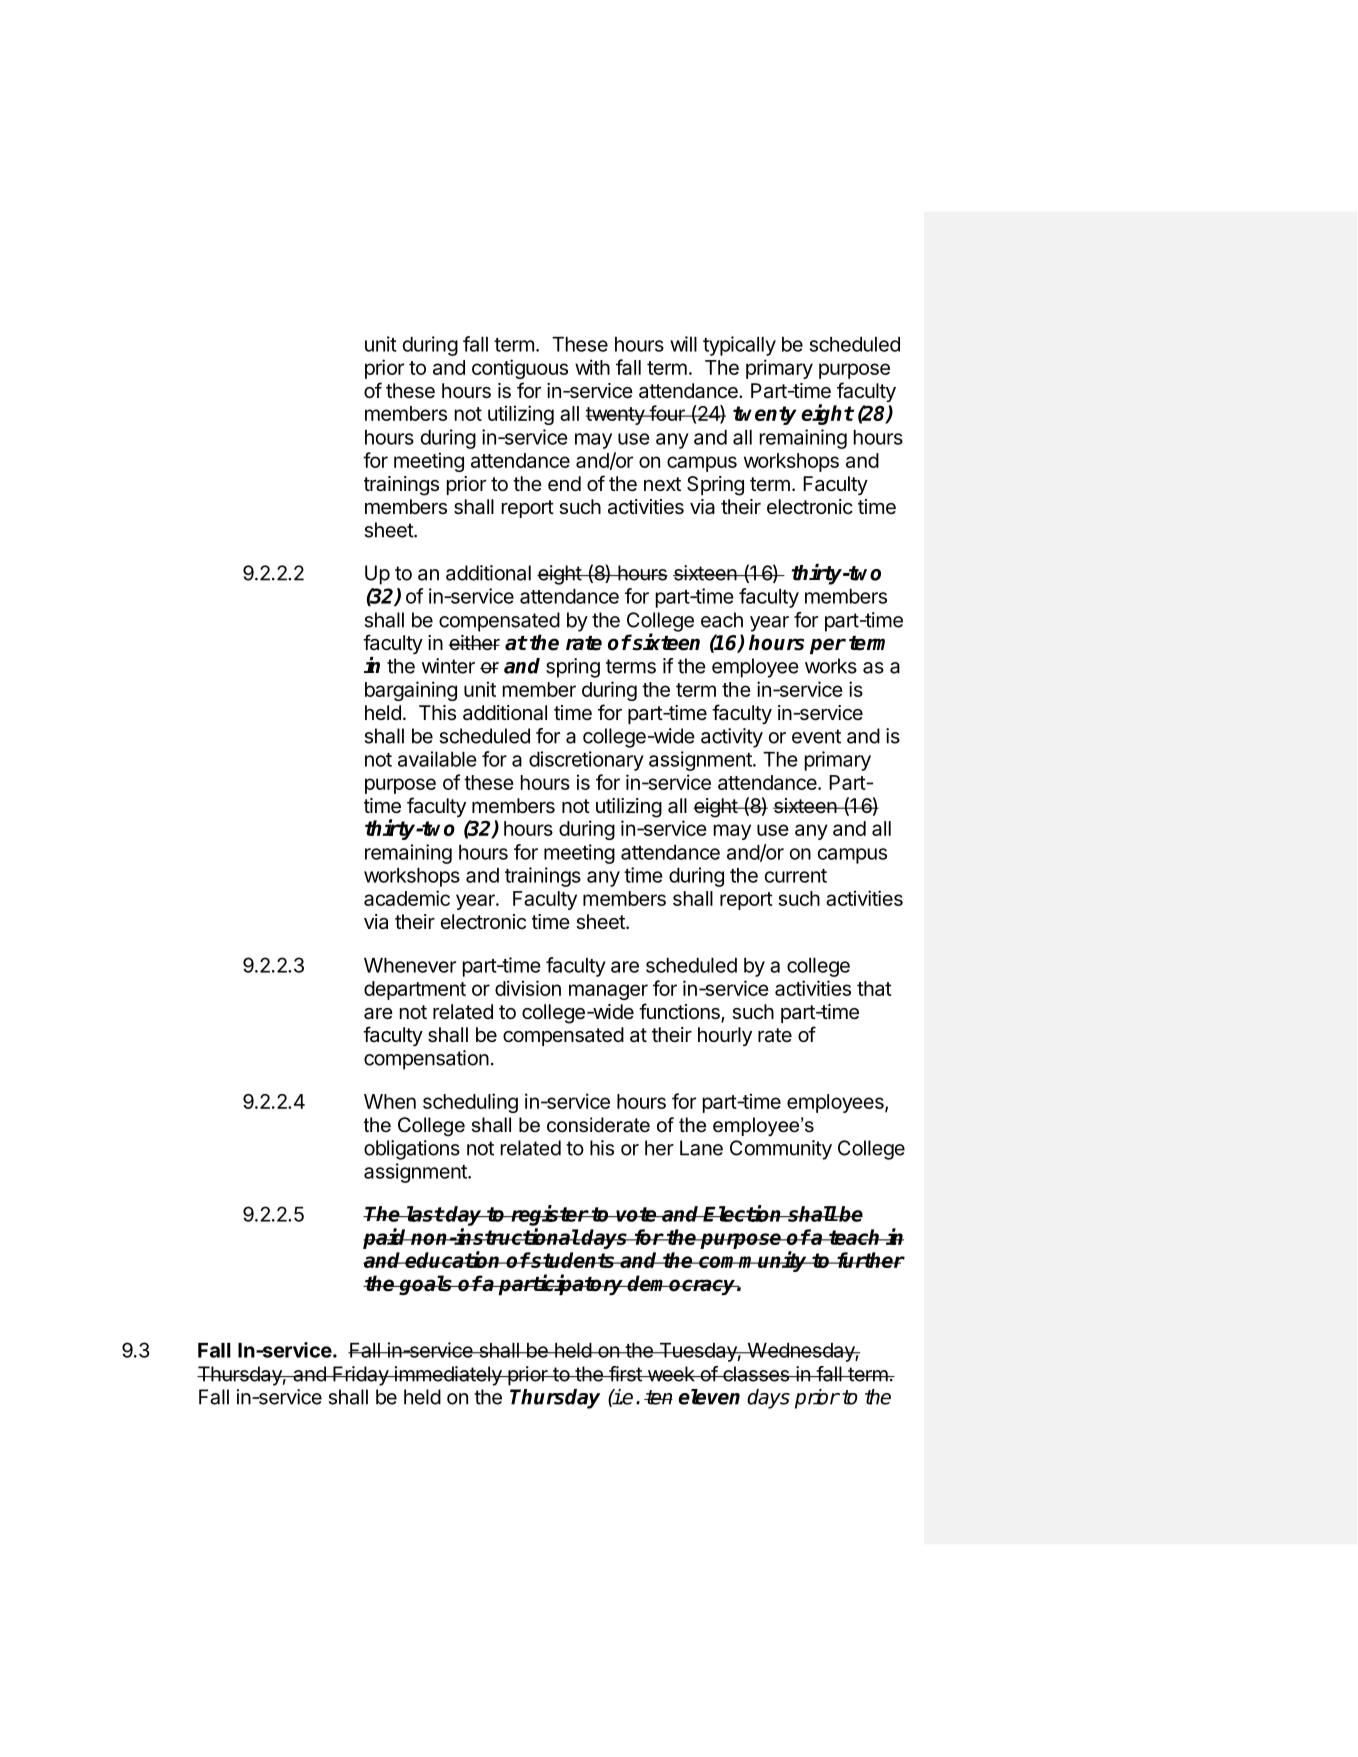 This screenshot has width=1358, height=1757. Describe the element at coordinates (586, 761) in the screenshot. I see `discretionary` at that location.
